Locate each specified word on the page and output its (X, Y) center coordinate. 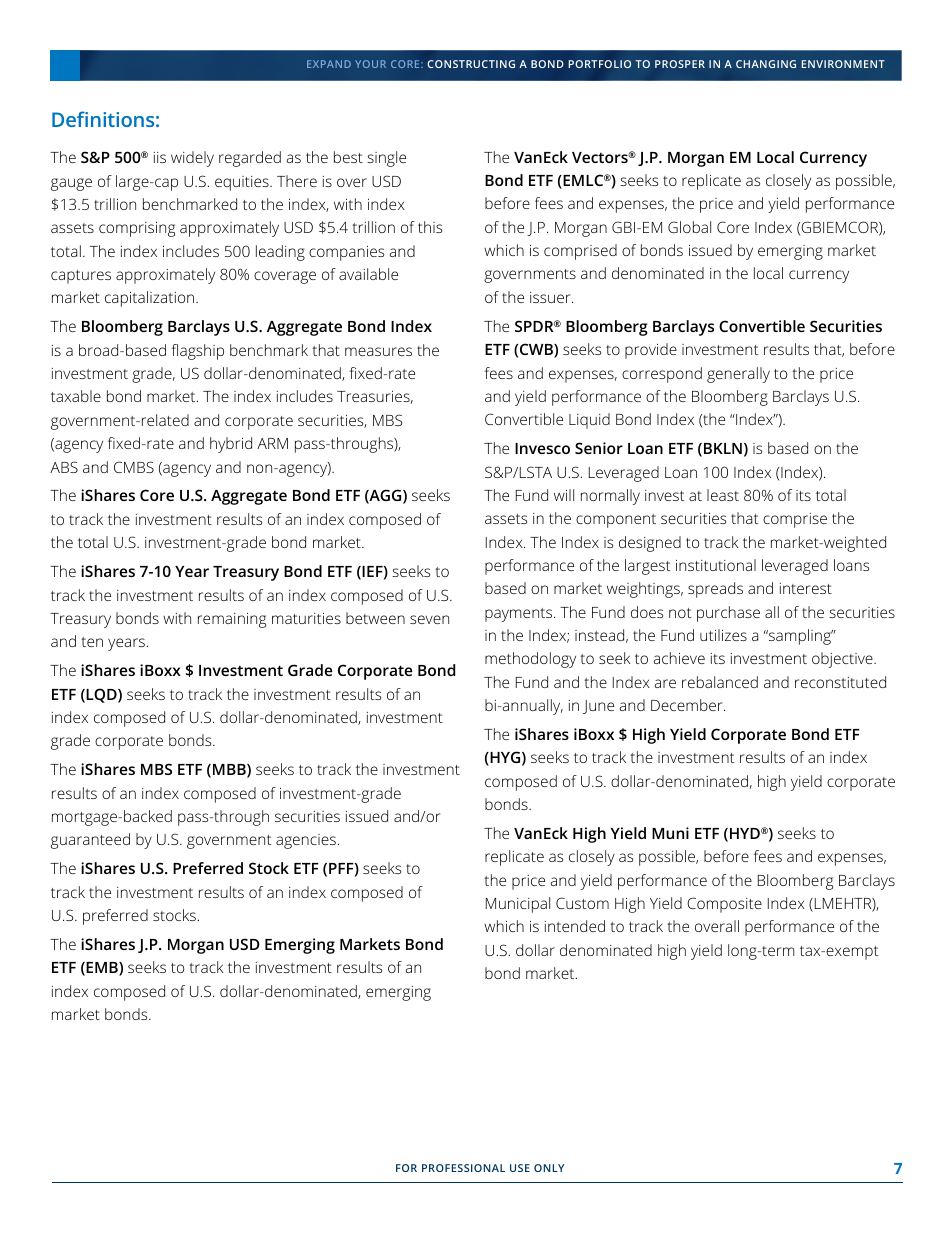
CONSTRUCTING (471, 64)
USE (520, 1168)
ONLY (549, 1168)
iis (160, 157)
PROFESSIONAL (463, 1168)
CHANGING (766, 64)
